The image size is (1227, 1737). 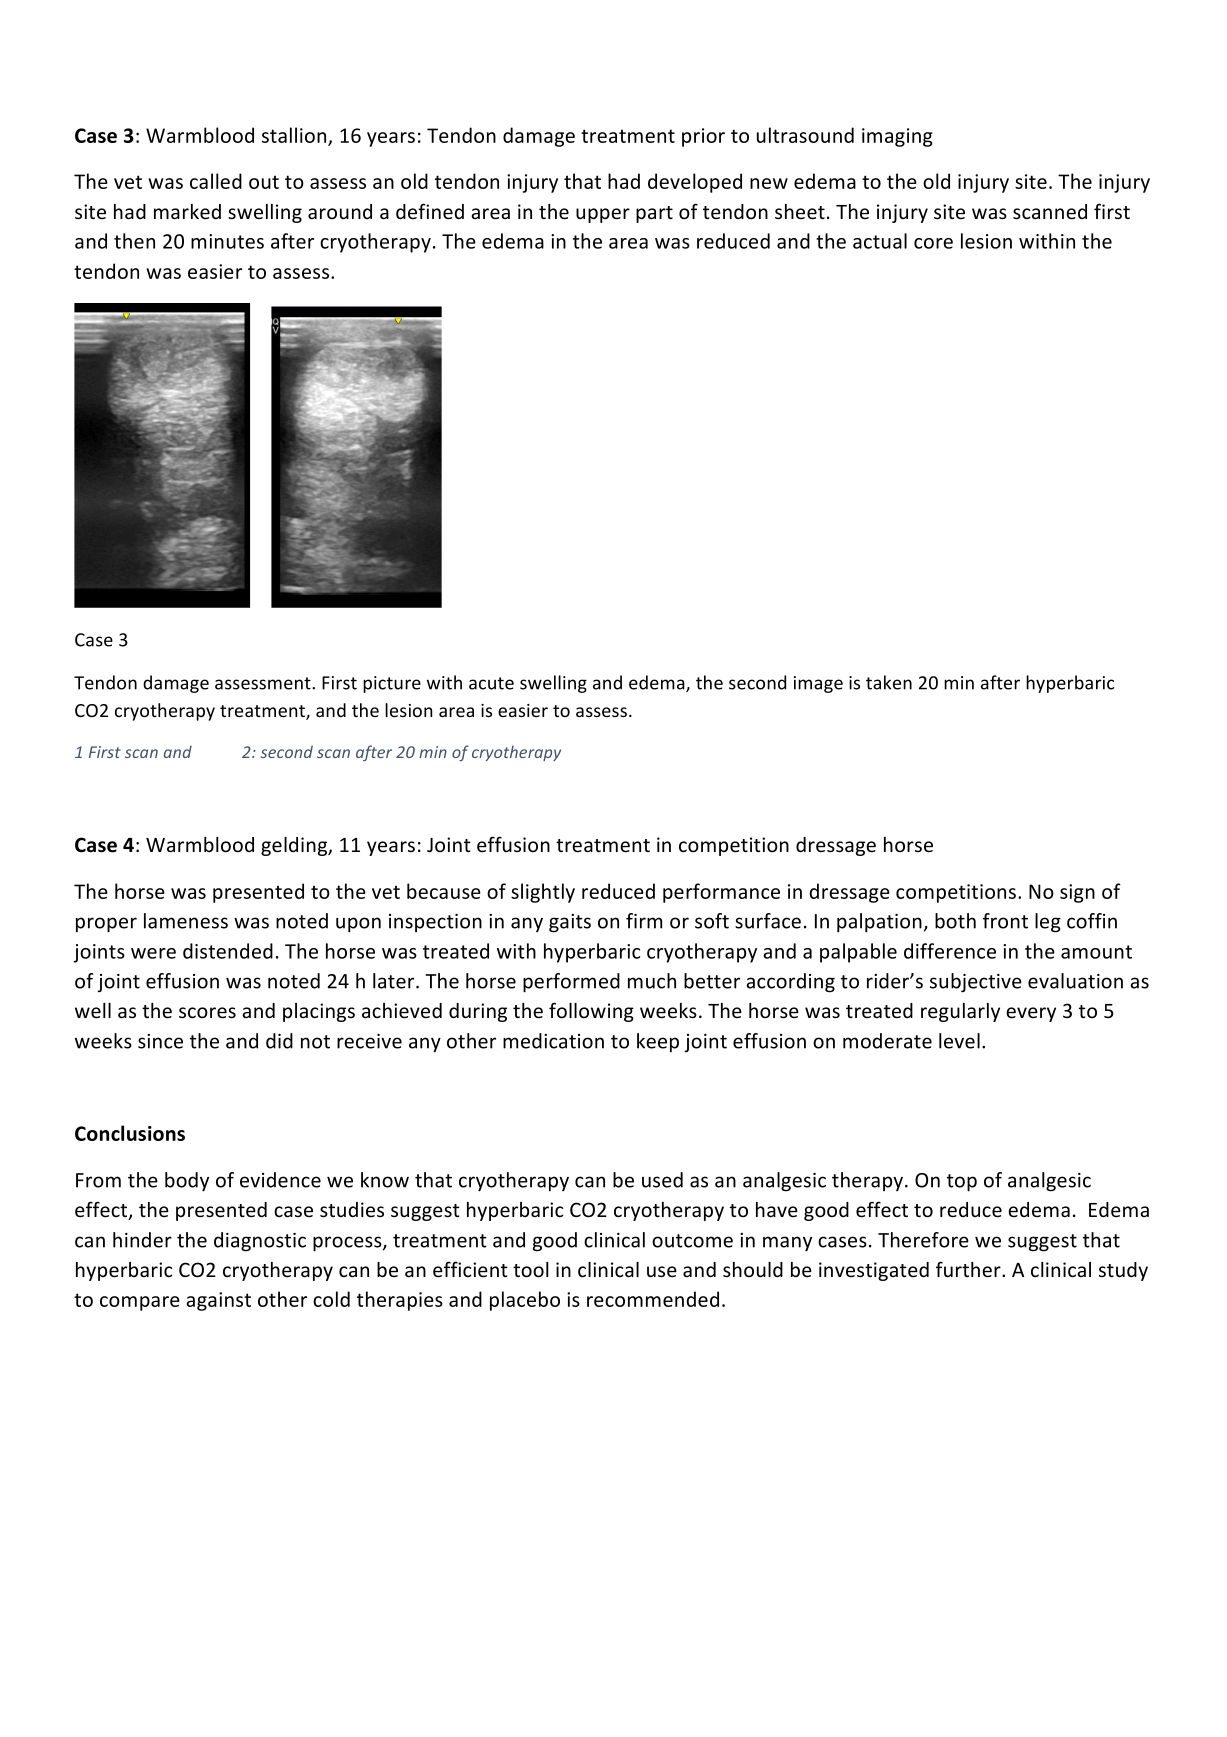 What do you see at coordinates (392, 684) in the screenshot?
I see `picture` at bounding box center [392, 684].
